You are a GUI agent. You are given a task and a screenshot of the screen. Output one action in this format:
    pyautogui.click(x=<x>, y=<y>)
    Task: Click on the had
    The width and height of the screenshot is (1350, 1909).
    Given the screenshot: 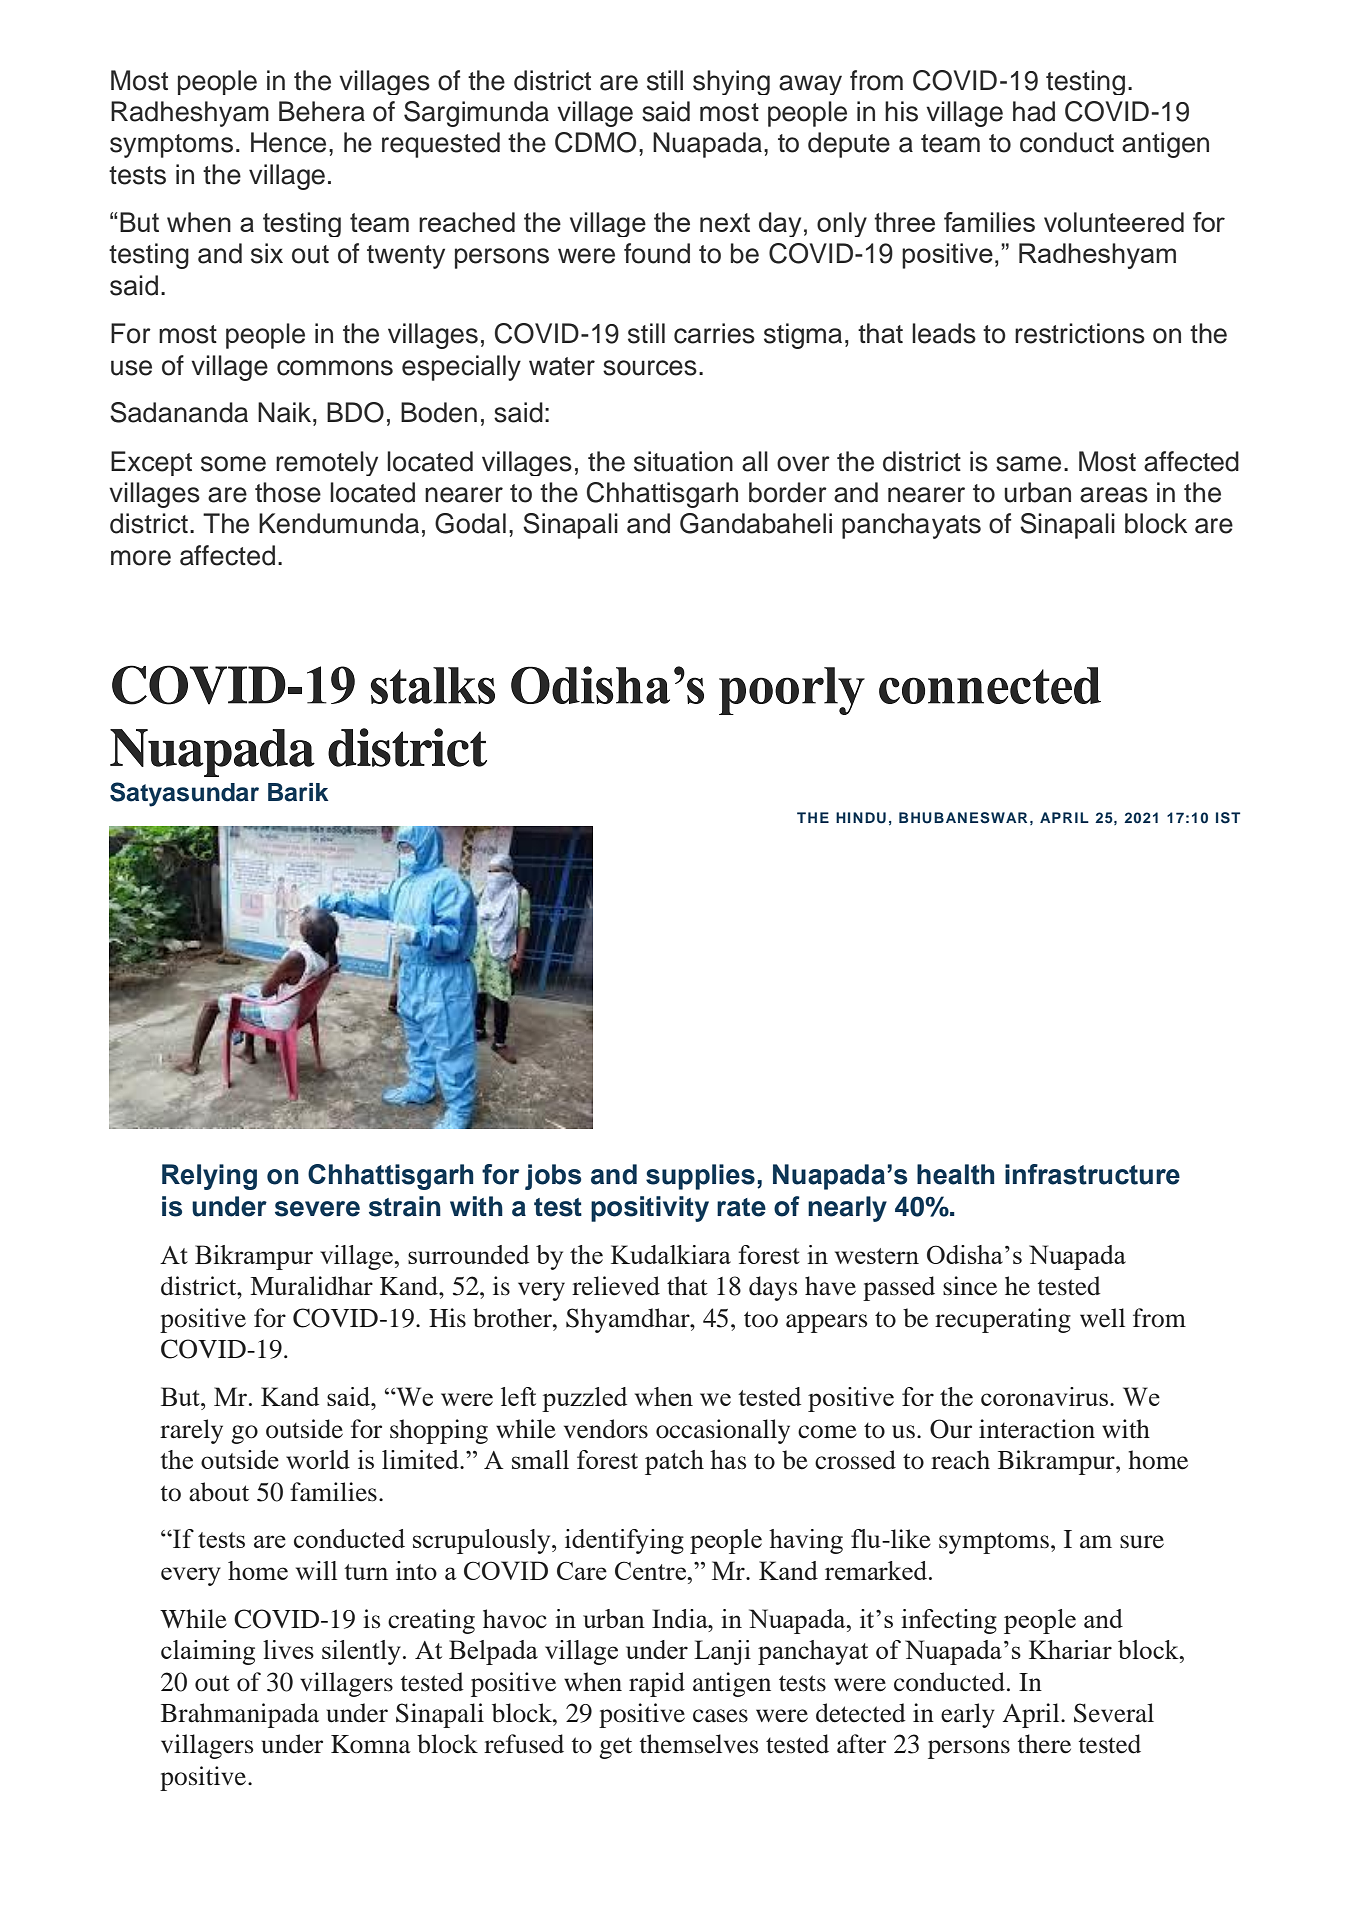 What is the action you would take?
    pyautogui.click(x=1034, y=111)
